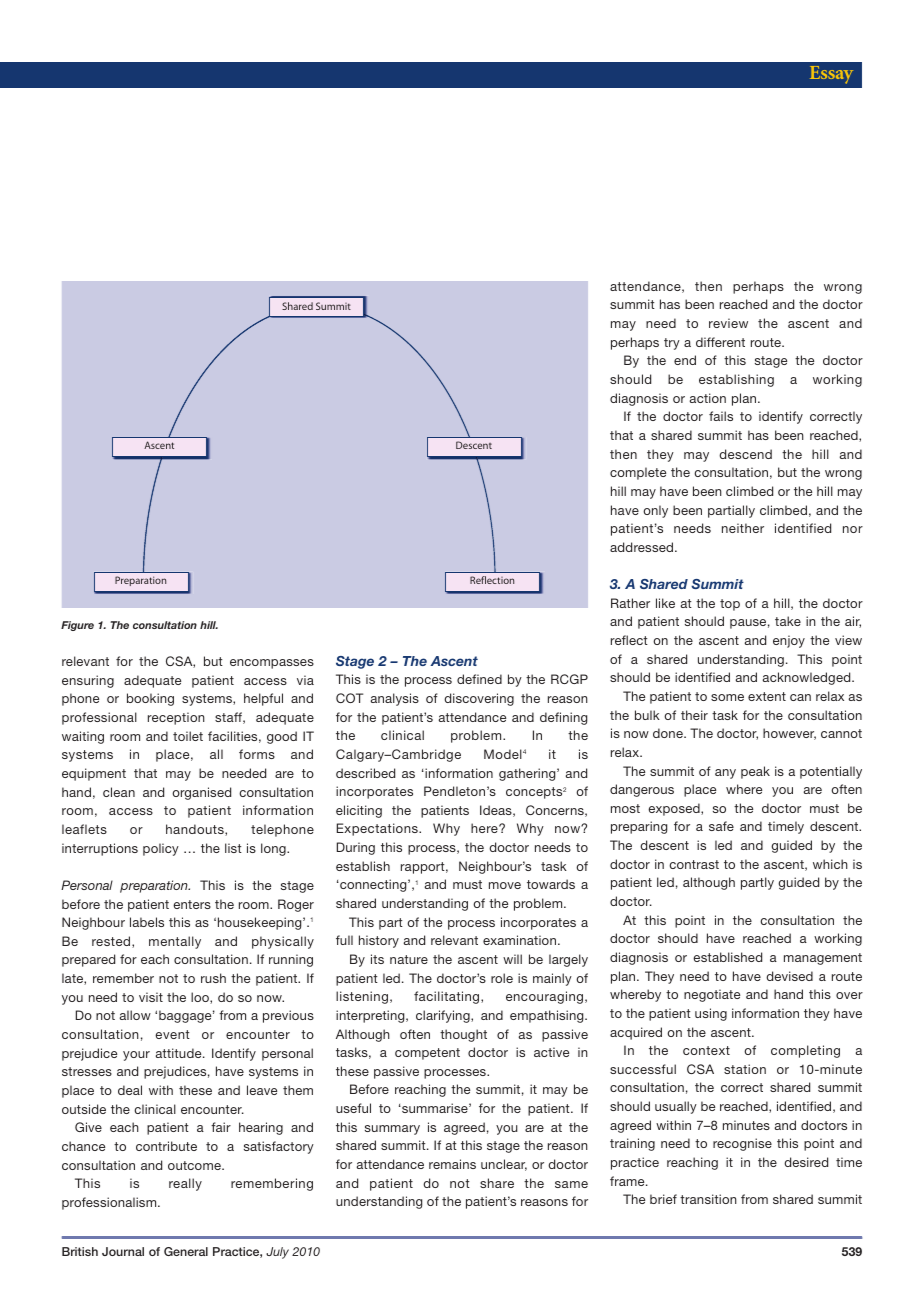  What do you see at coordinates (720, 342) in the document?
I see `different` at bounding box center [720, 342].
